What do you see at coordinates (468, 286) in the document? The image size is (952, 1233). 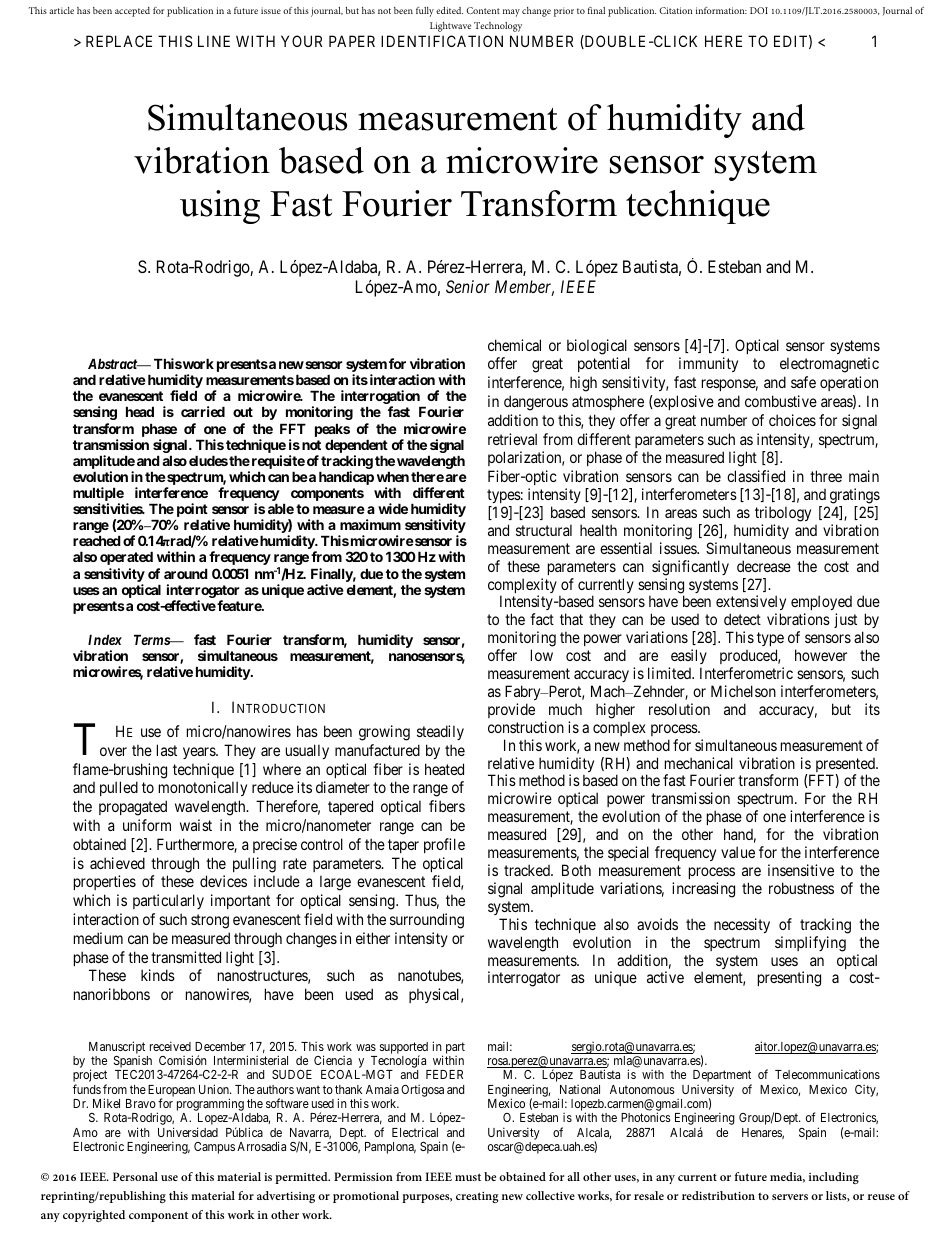 I see `Senior` at bounding box center [468, 286].
